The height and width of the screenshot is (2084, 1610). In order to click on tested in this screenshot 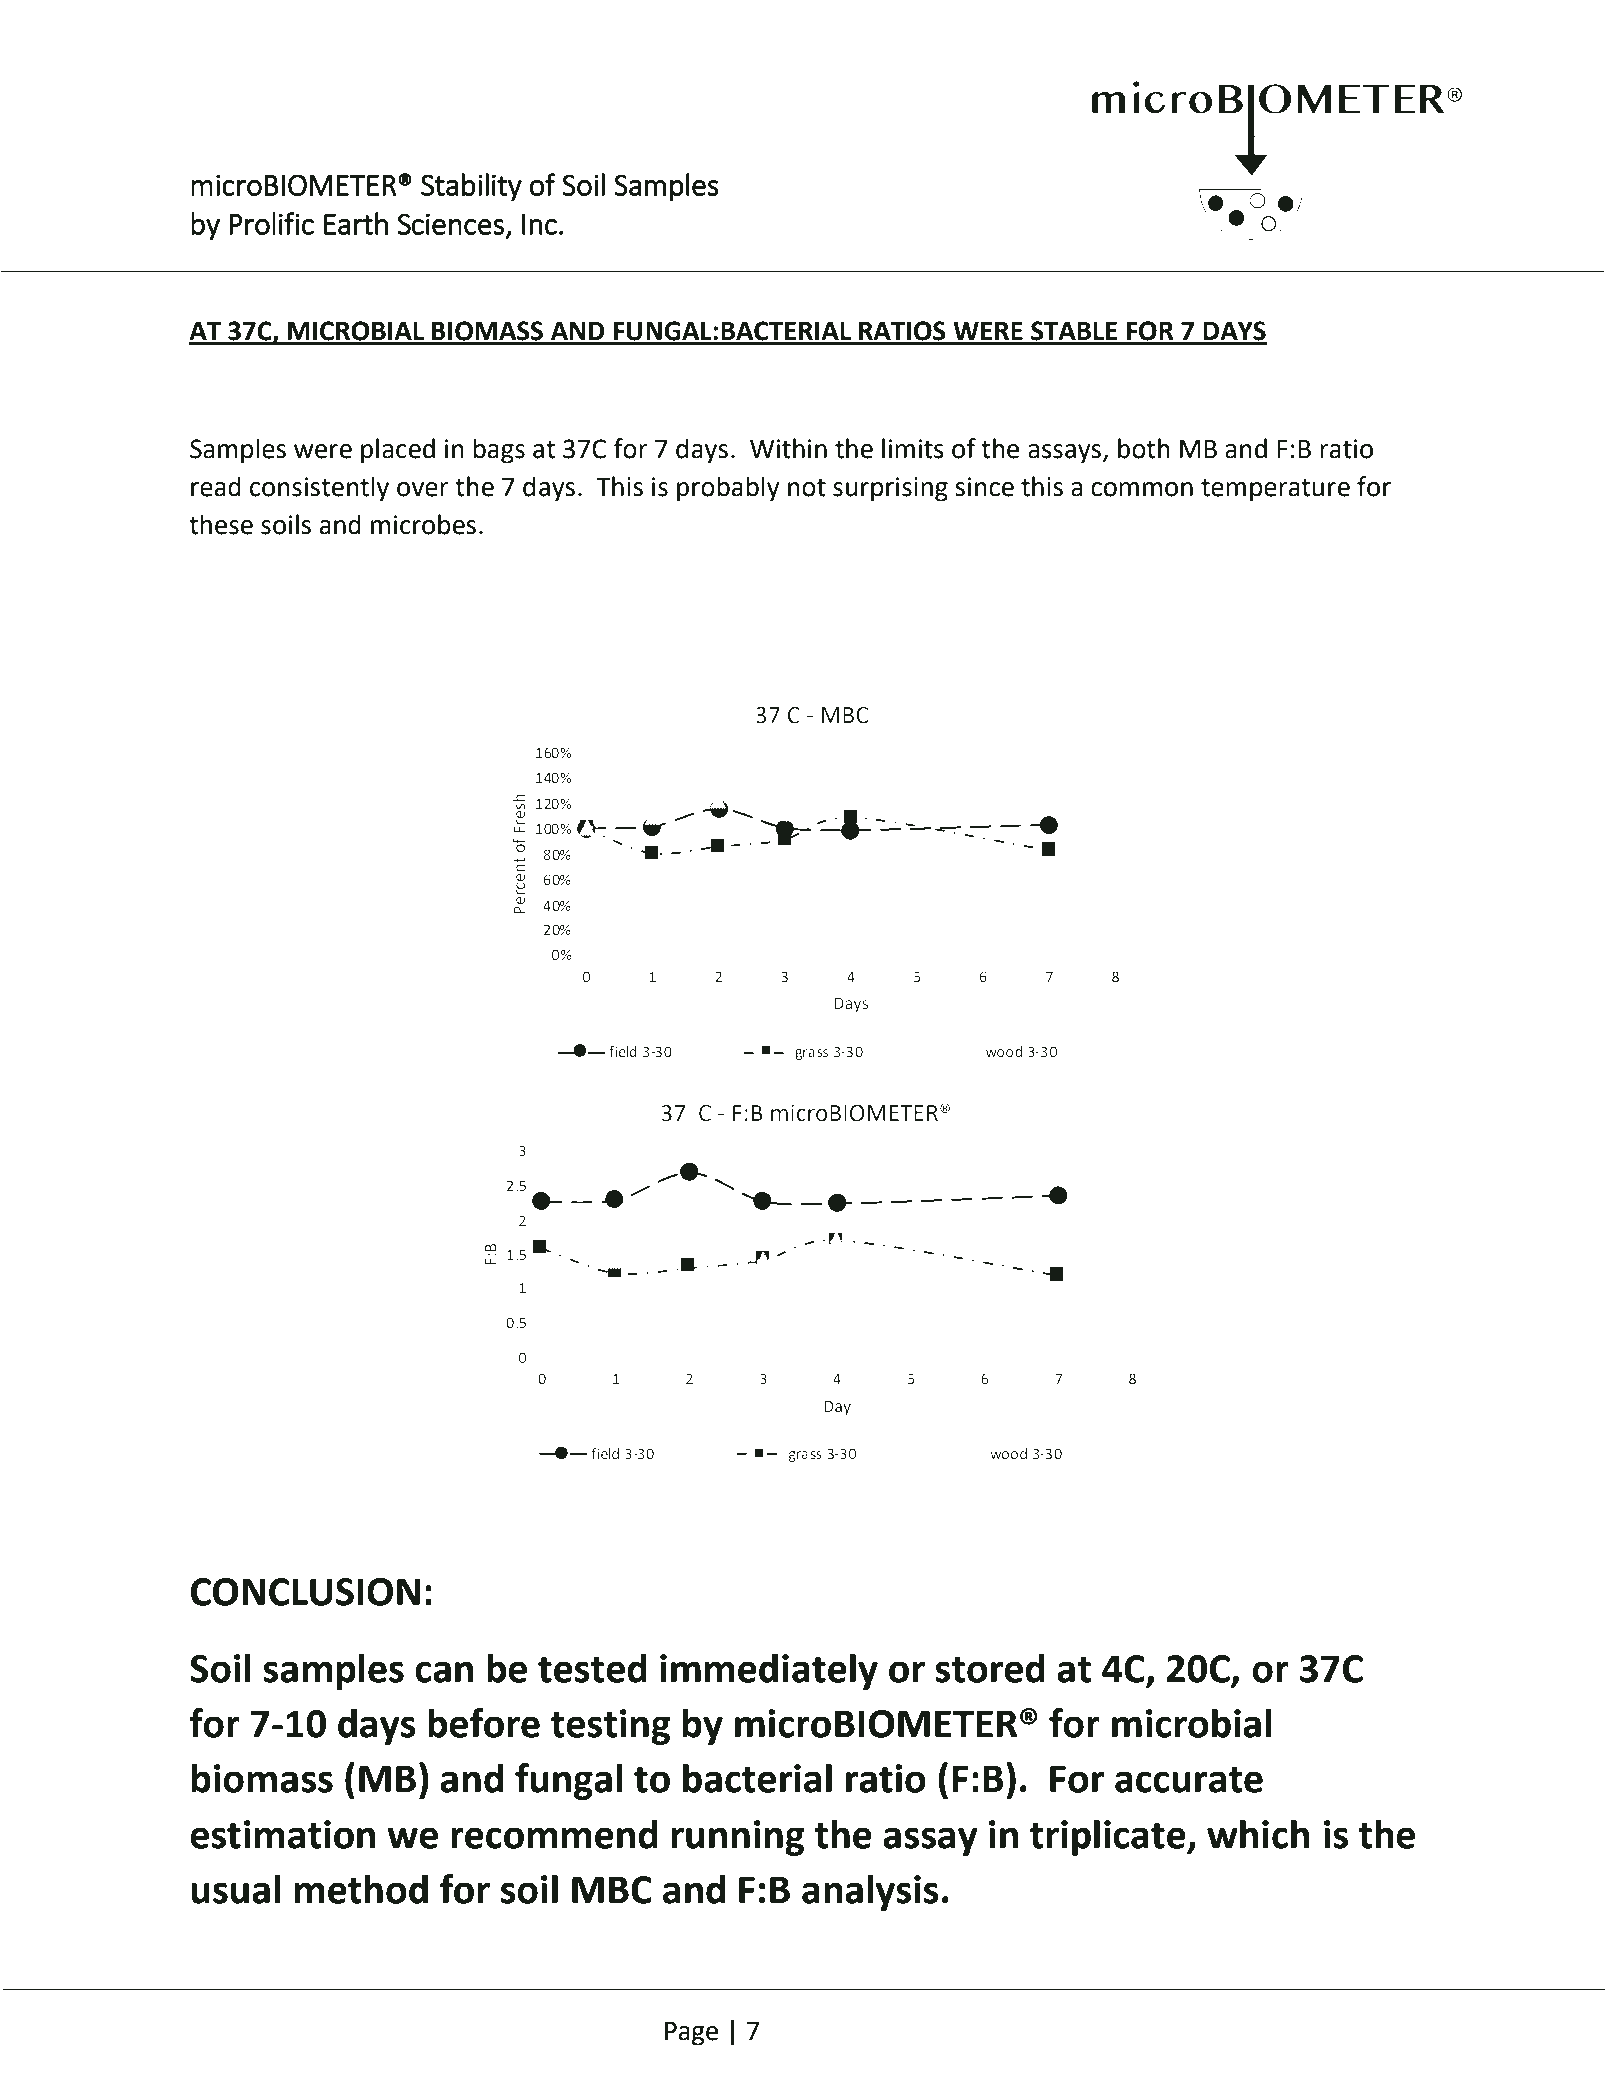, I will do `click(592, 1668)`.
